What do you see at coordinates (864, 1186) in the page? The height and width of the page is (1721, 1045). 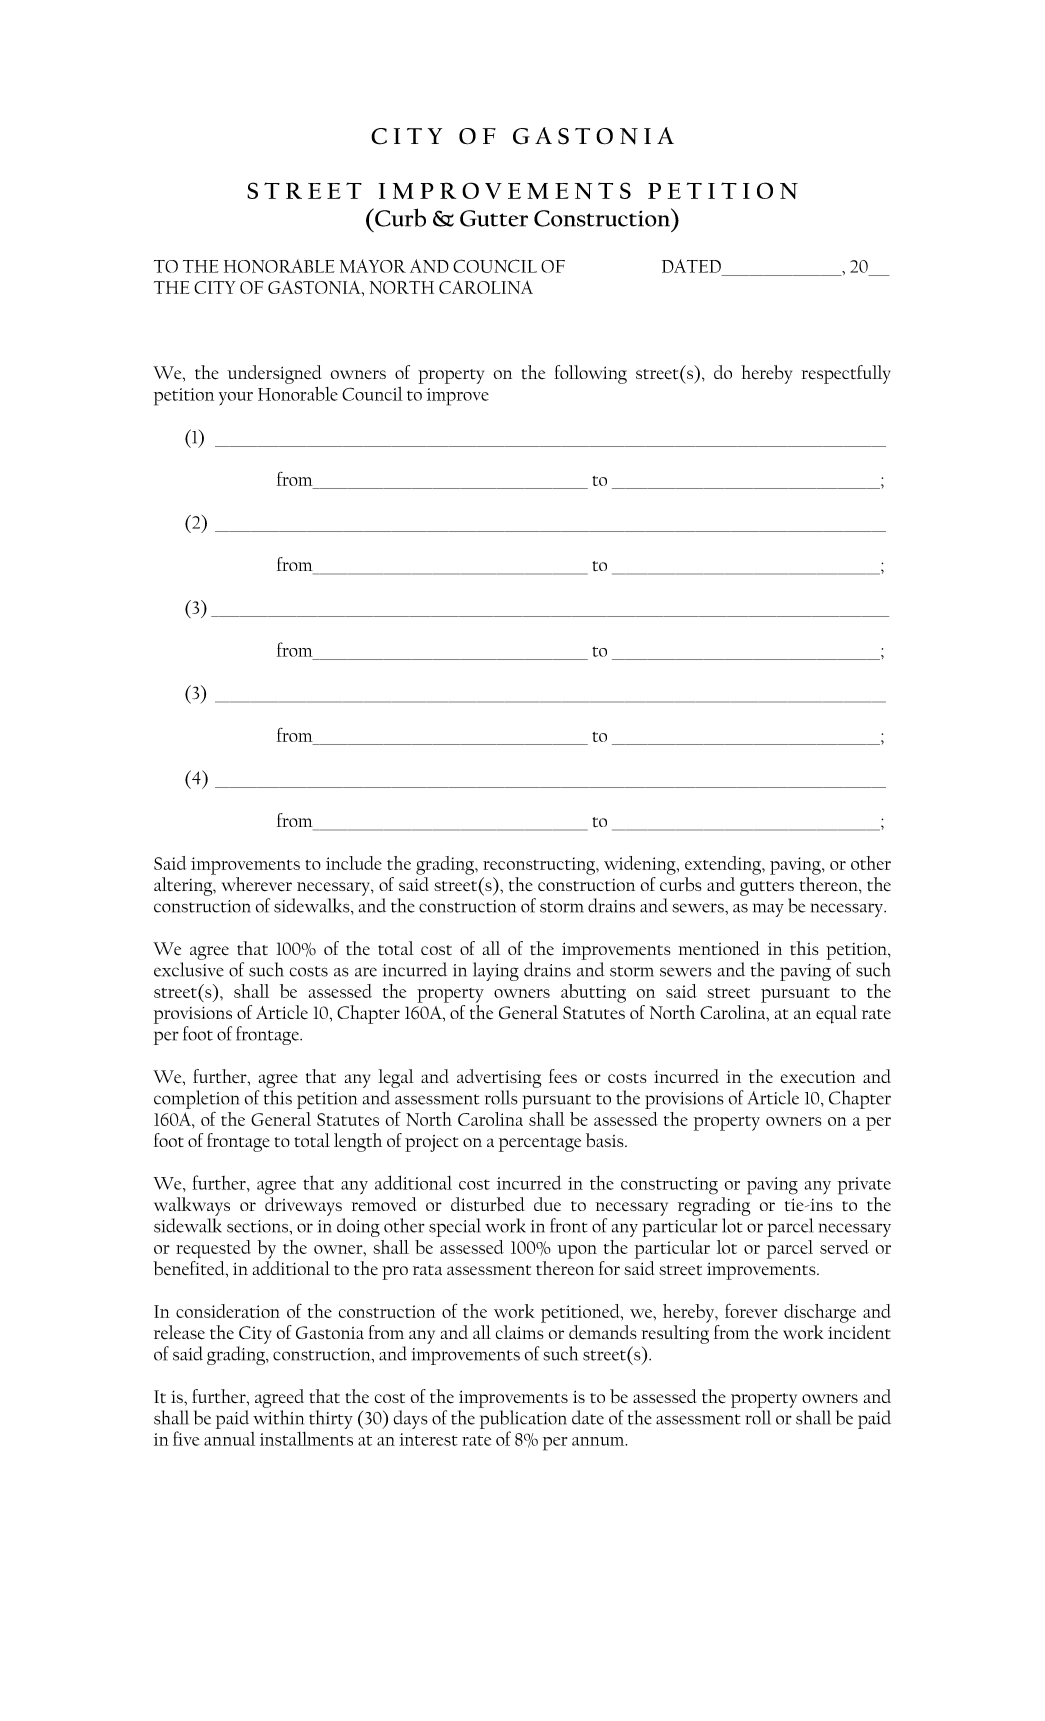 I see `private` at bounding box center [864, 1186].
